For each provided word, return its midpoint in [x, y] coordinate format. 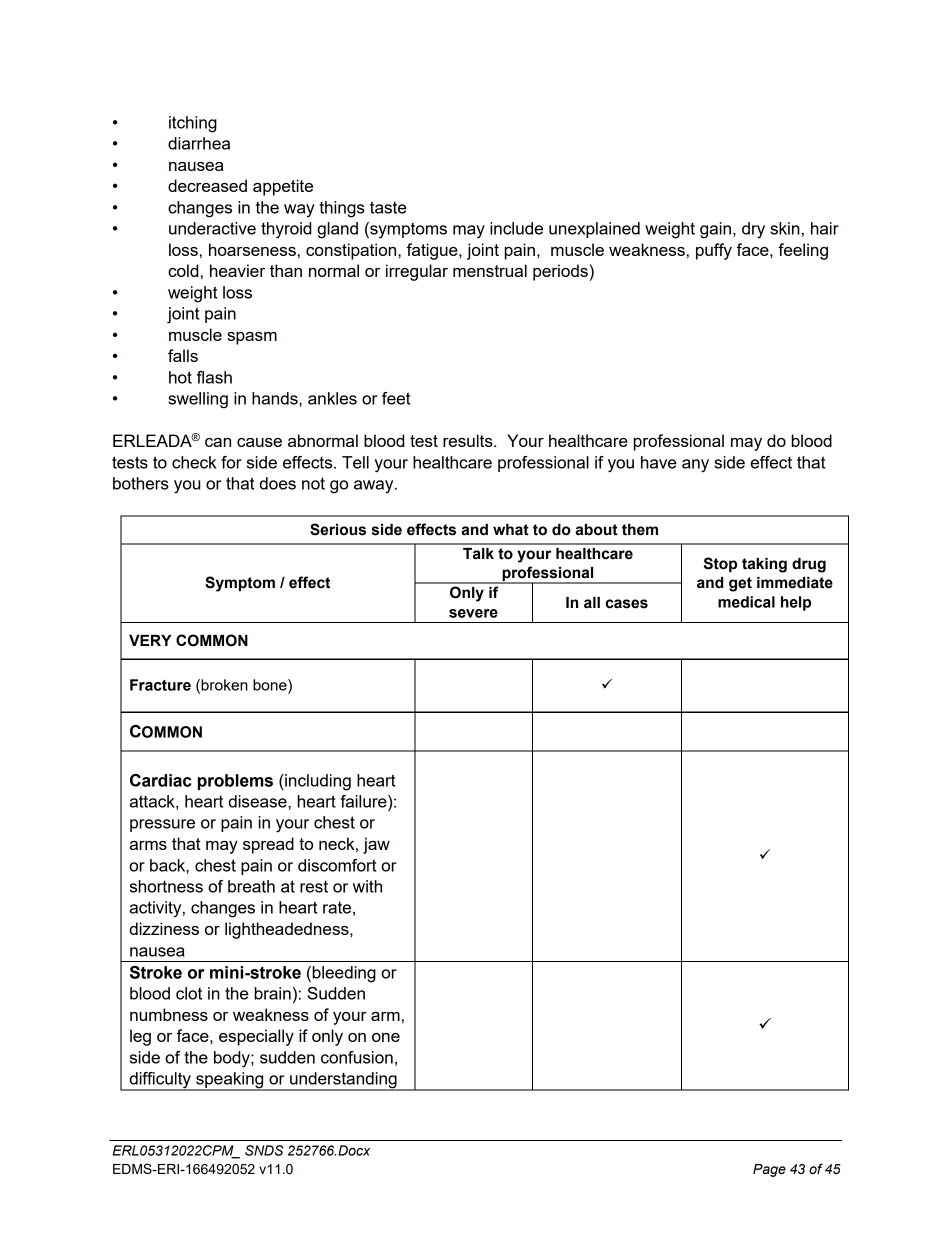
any [695, 466]
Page [769, 1170]
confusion [357, 1057]
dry [753, 230]
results [469, 440]
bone [271, 685]
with [367, 886]
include [516, 228]
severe [473, 613]
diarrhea [199, 143]
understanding [343, 1081]
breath [251, 886]
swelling [198, 400]
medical [746, 602]
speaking [230, 1081]
